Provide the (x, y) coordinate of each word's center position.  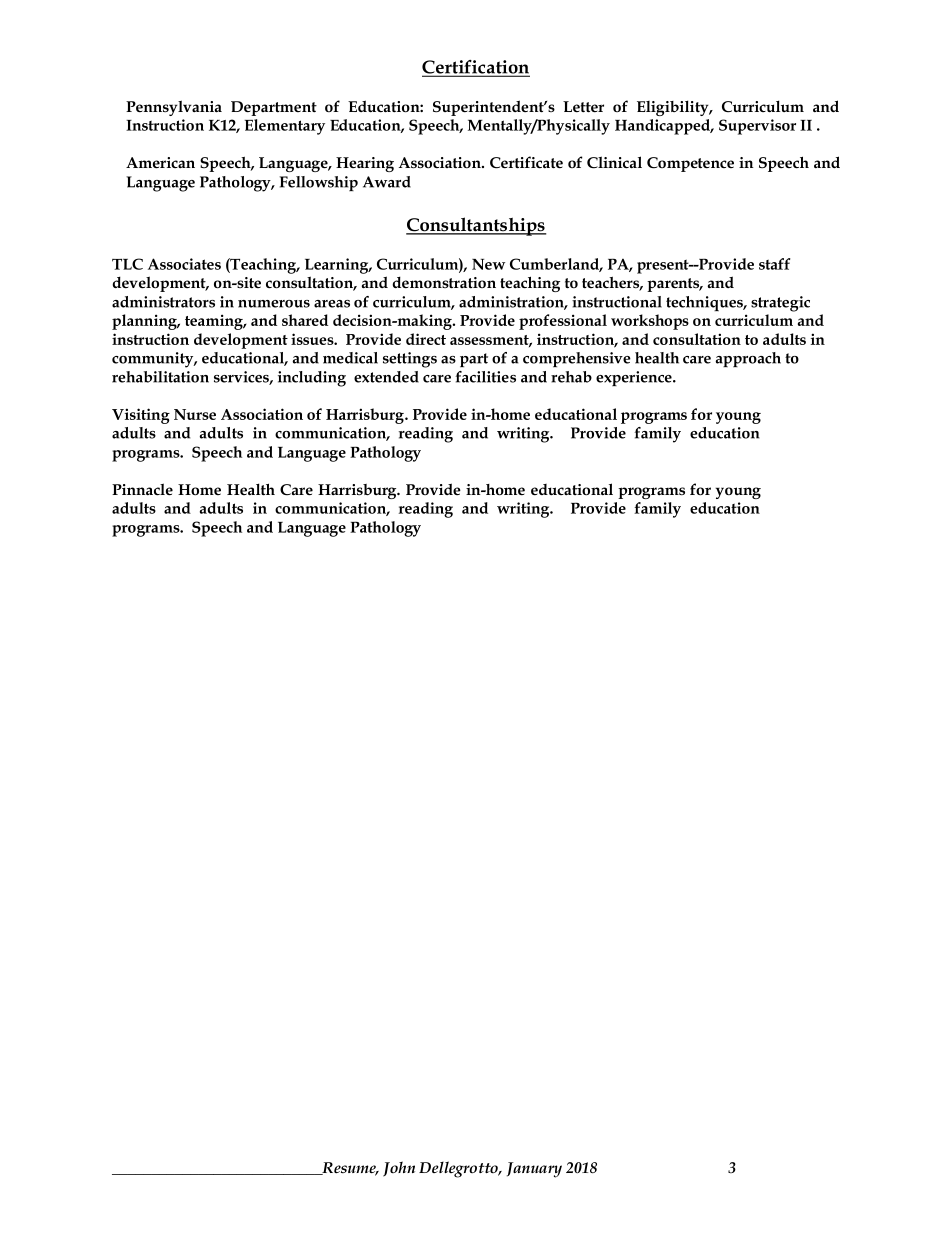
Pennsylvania (174, 108)
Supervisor (757, 127)
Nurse (195, 414)
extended (386, 377)
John (399, 1169)
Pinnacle (142, 489)
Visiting (141, 416)
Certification (476, 68)
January (534, 1170)
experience (635, 378)
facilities (486, 377)
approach (748, 359)
